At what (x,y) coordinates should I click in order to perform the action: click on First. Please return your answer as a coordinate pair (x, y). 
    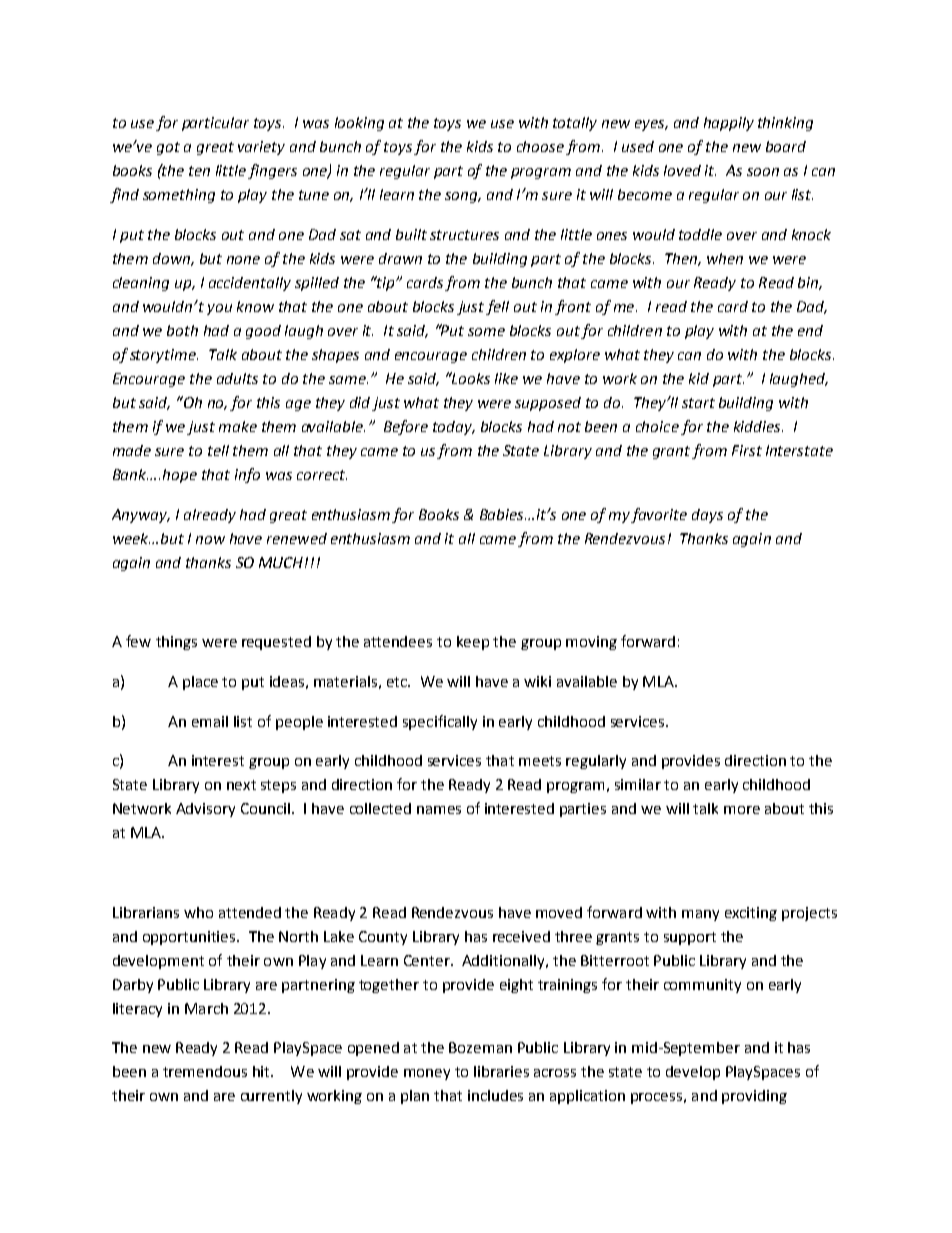
    Looking at the image, I should click on (747, 450).
